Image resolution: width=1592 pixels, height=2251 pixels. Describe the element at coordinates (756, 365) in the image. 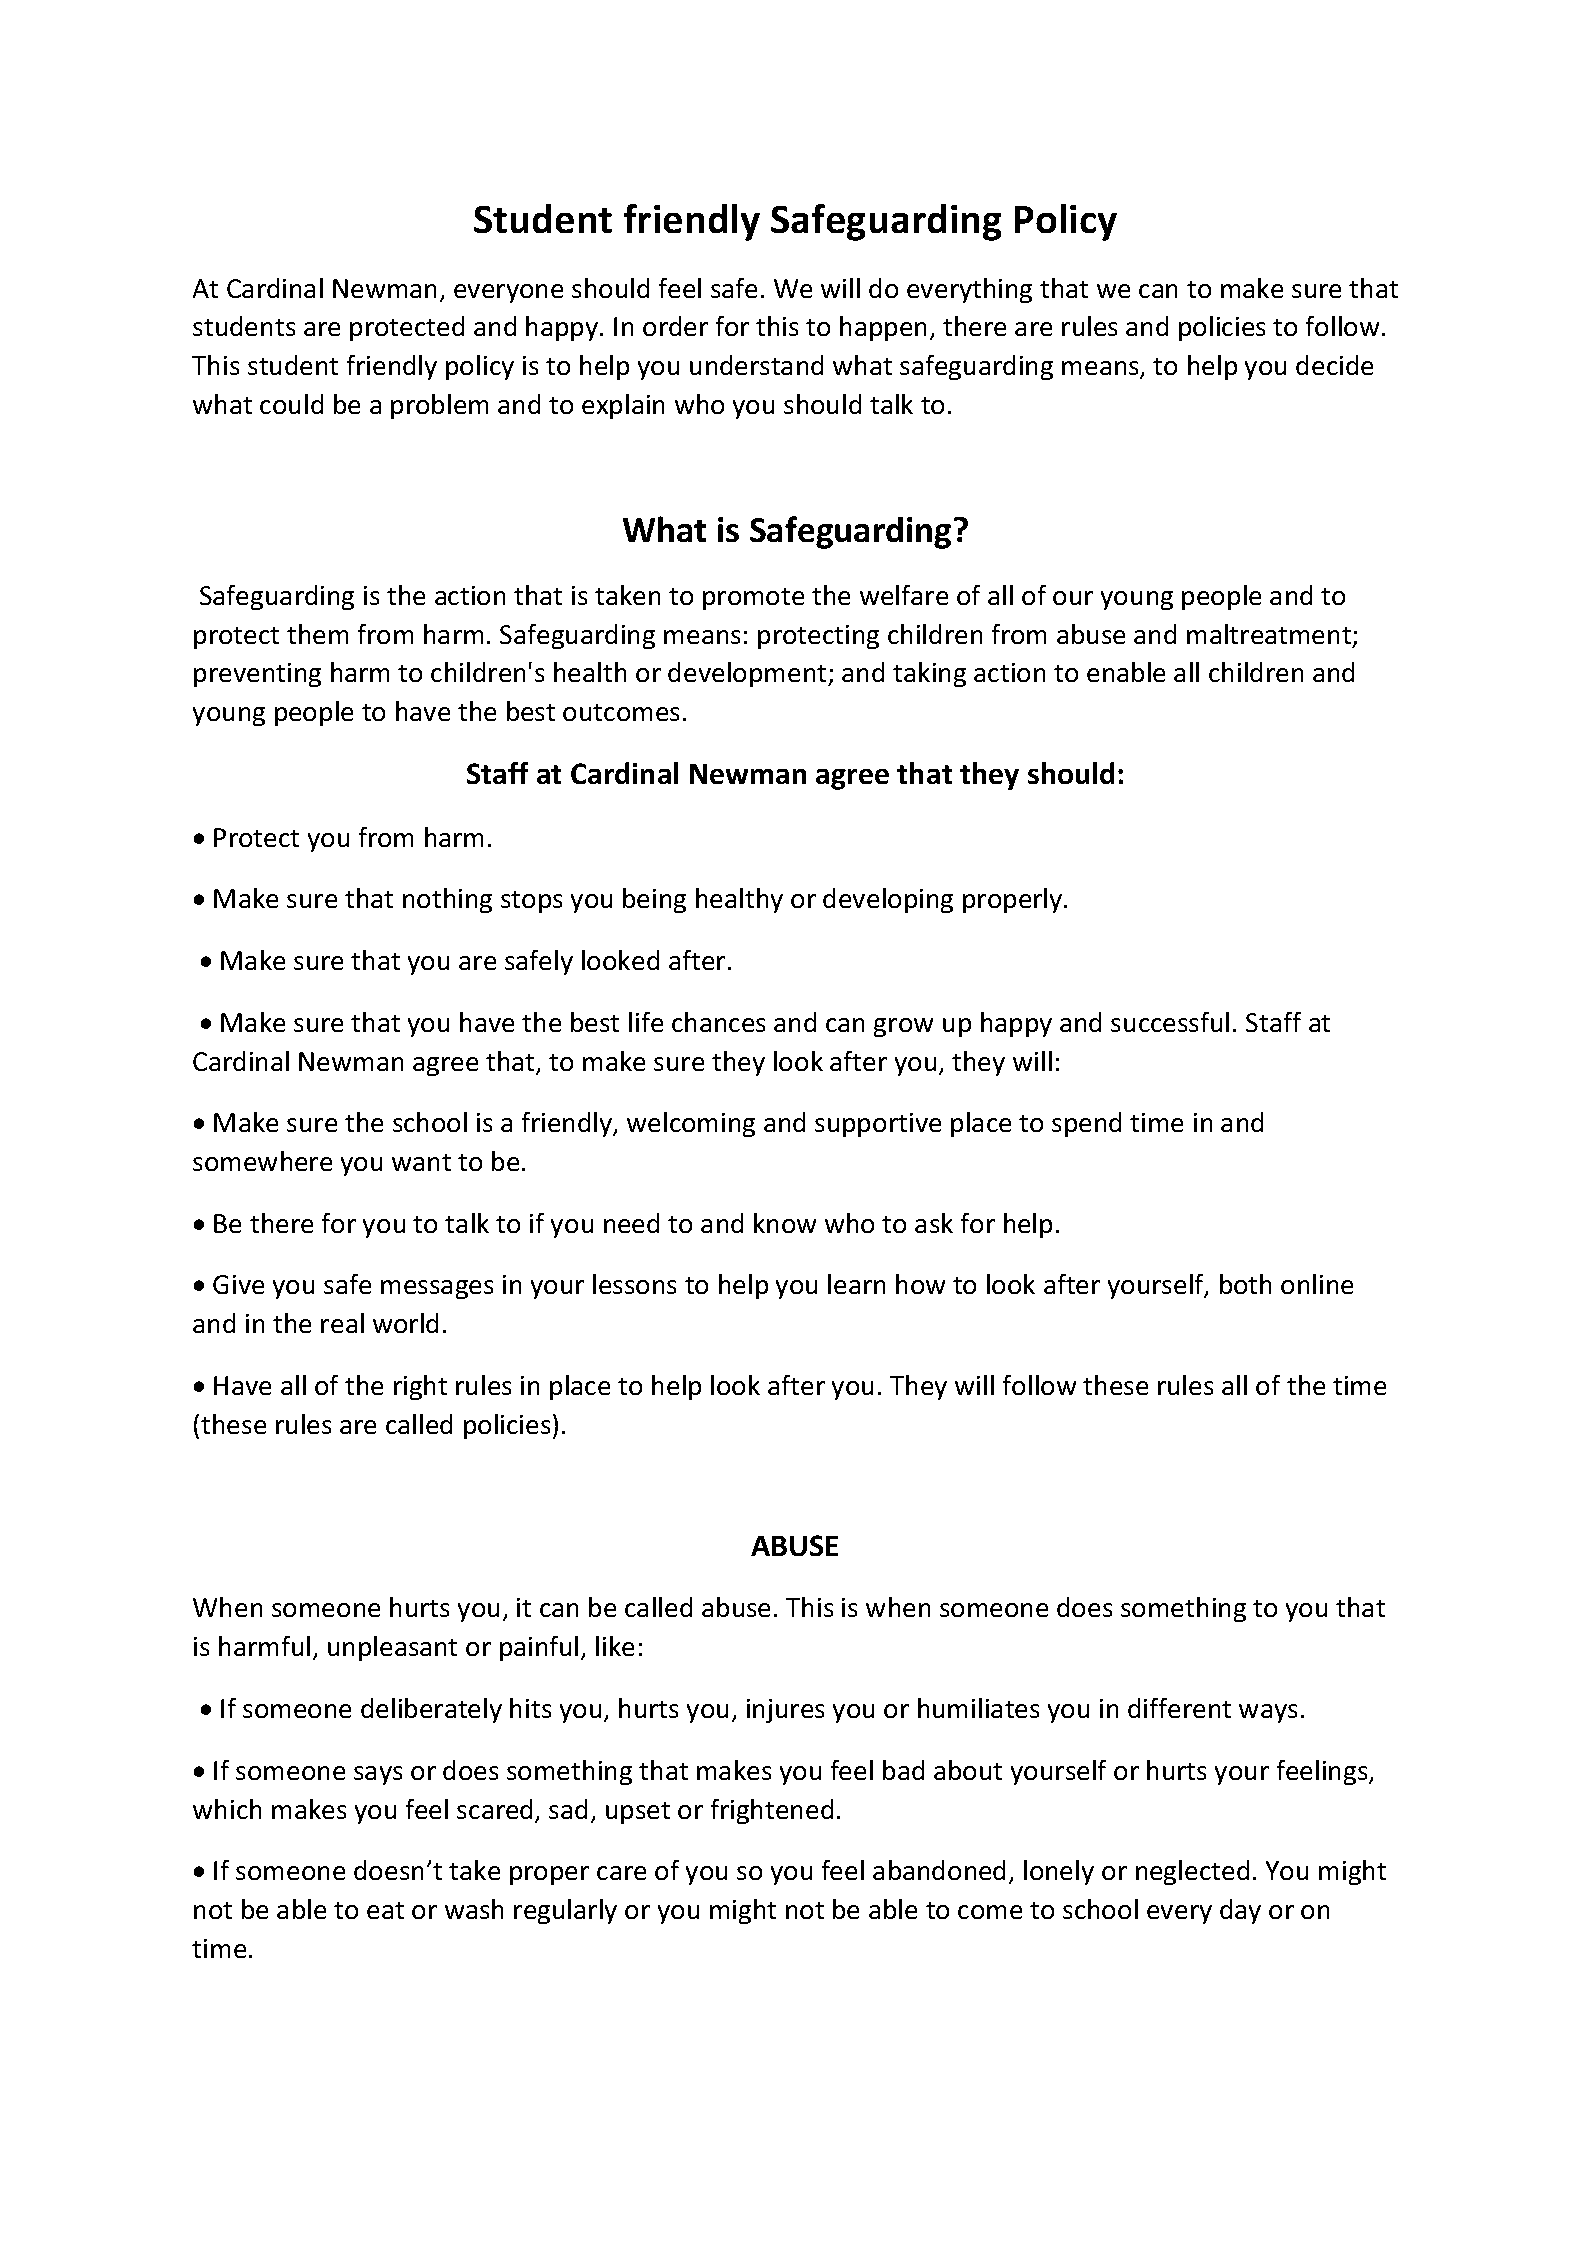

I see `understand` at that location.
